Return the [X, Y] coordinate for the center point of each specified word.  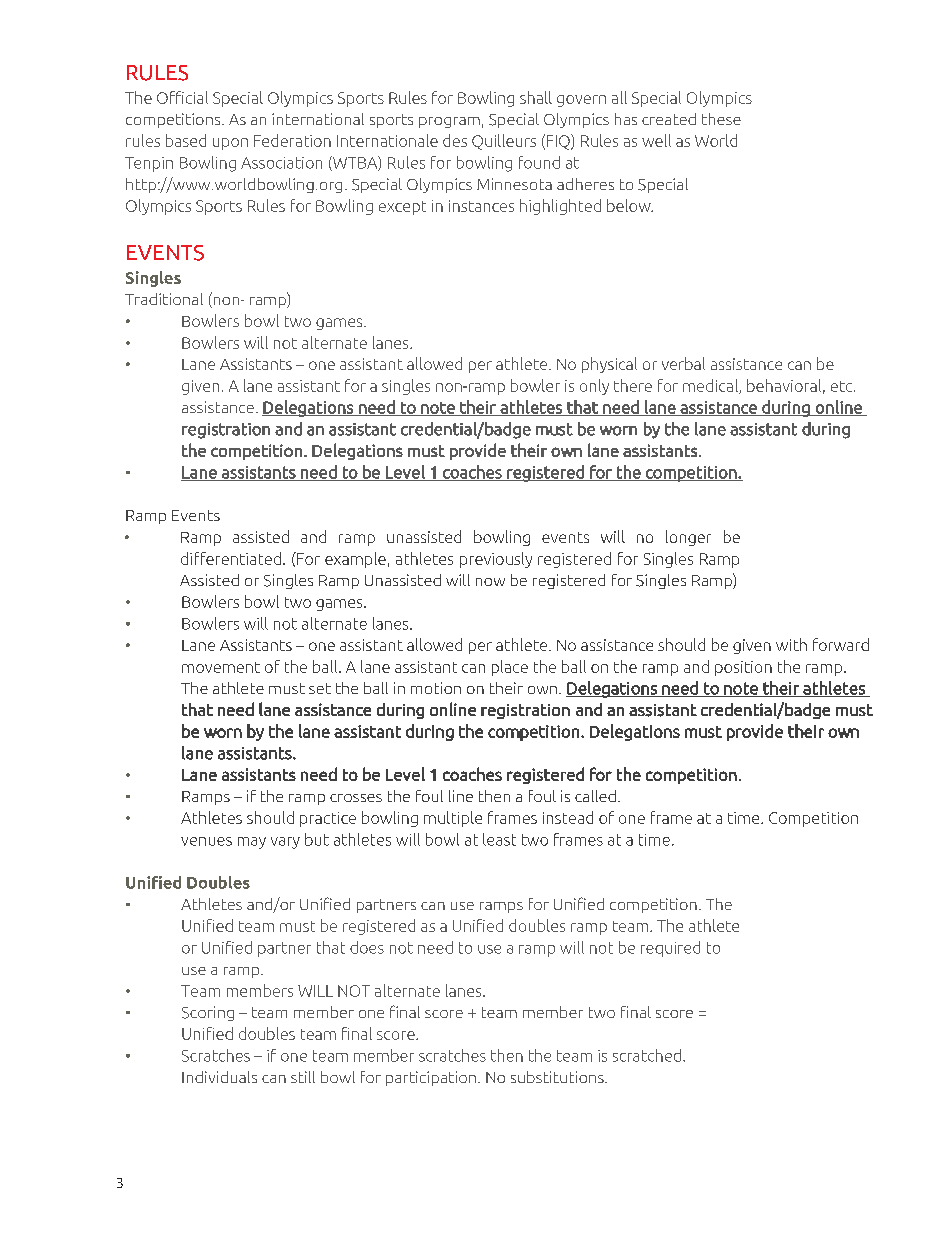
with [791, 644]
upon [230, 144]
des [455, 140]
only [594, 387]
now [490, 582]
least [499, 839]
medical [711, 386]
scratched [647, 1055]
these [721, 119]
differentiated [231, 558]
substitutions [558, 1077]
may [252, 843]
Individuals [219, 1077]
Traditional [164, 299]
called [595, 796]
